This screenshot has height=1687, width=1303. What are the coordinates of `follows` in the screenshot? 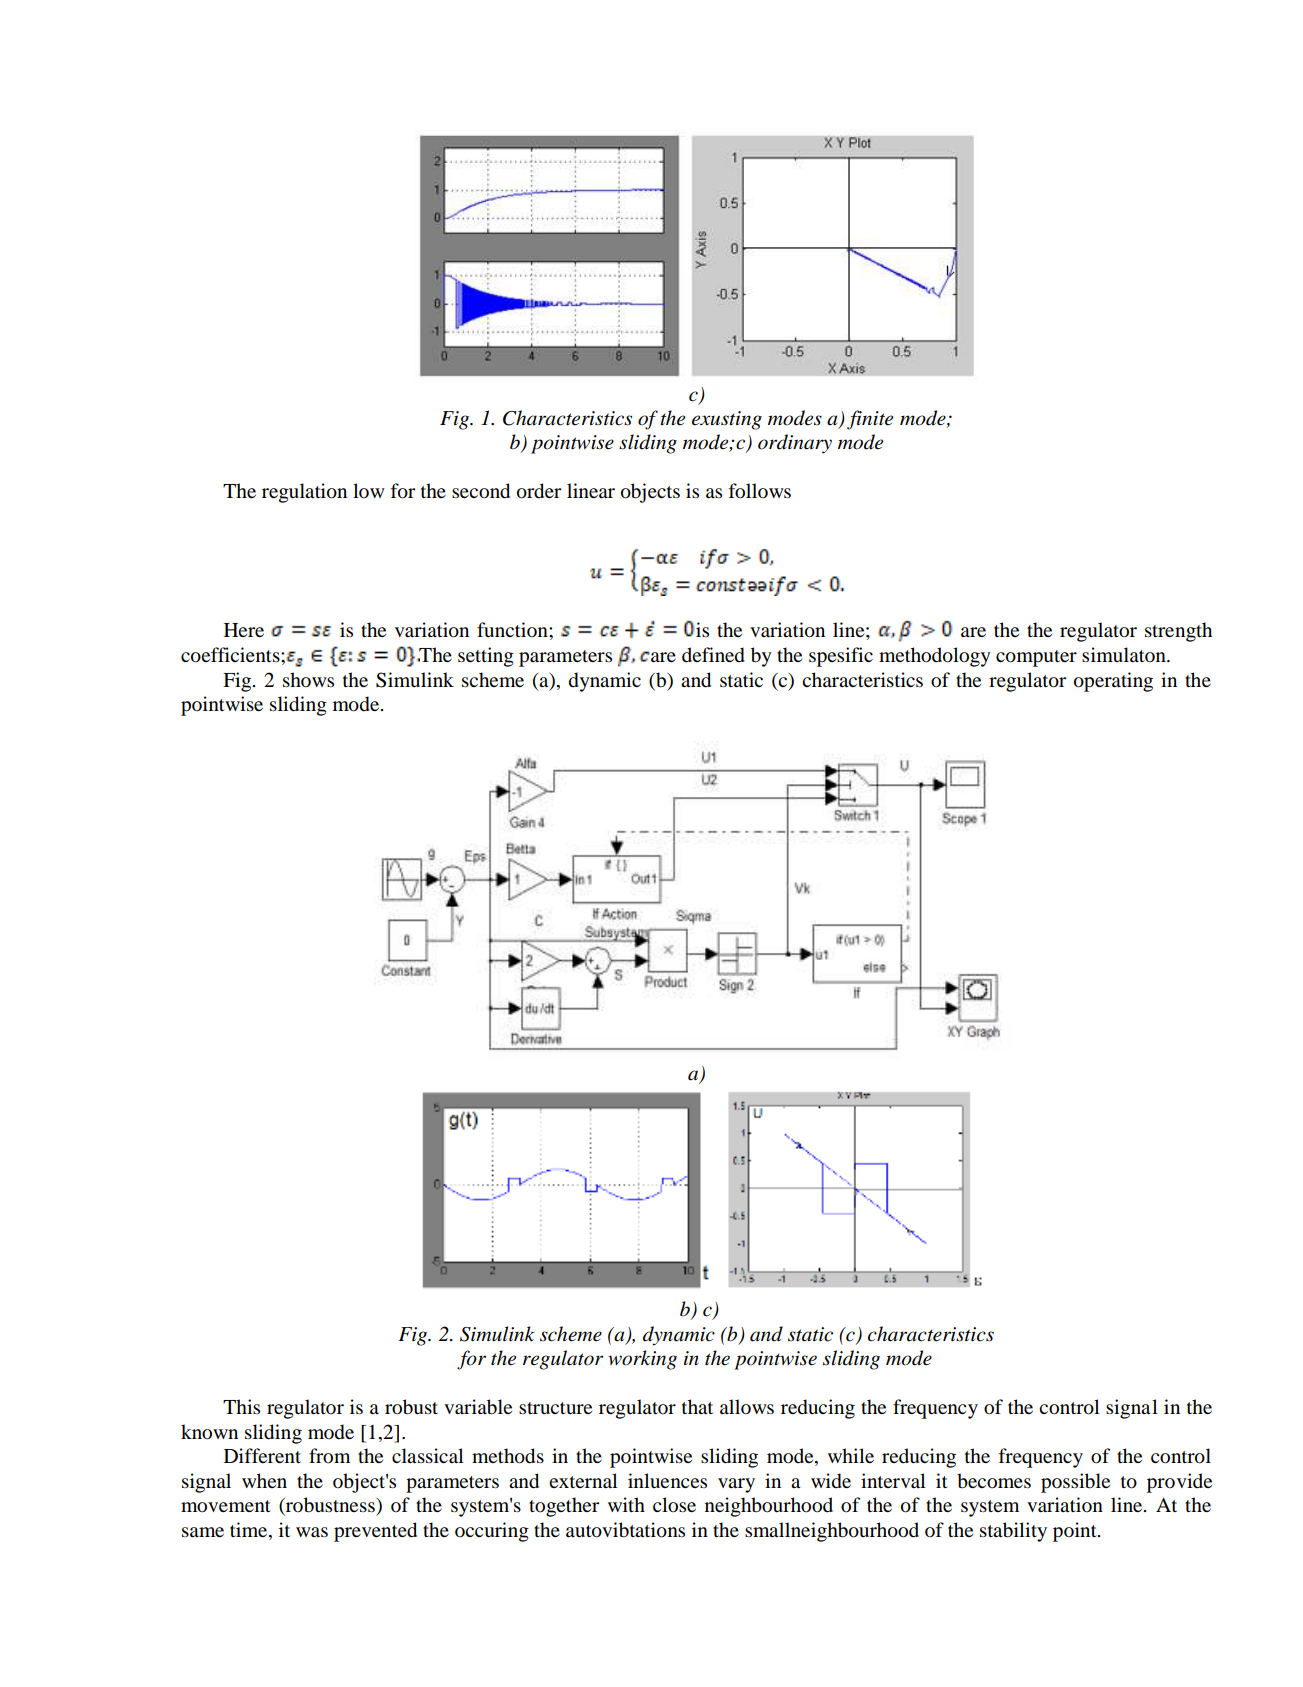 It's located at (760, 491).
